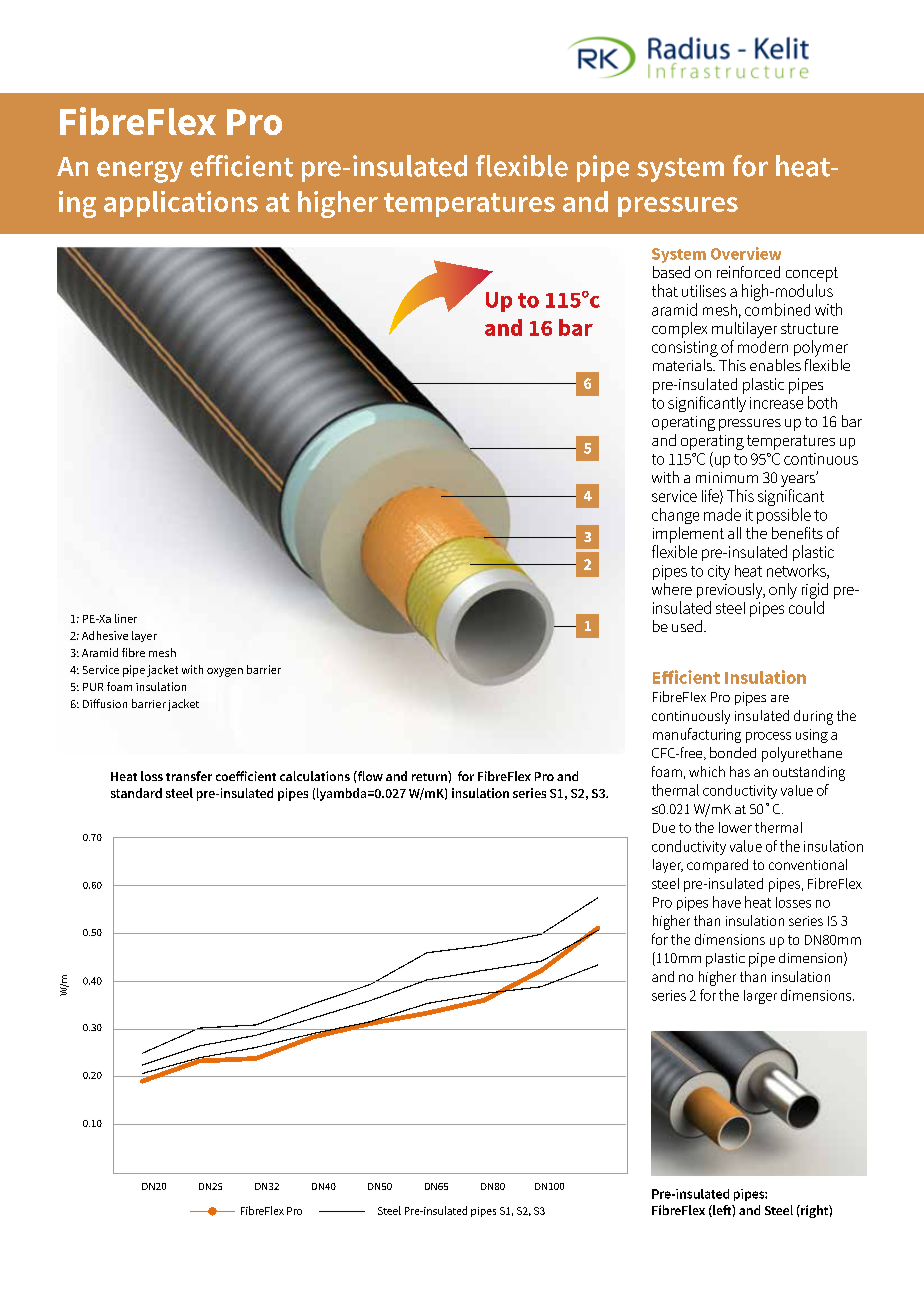  I want to click on increase, so click(776, 403).
